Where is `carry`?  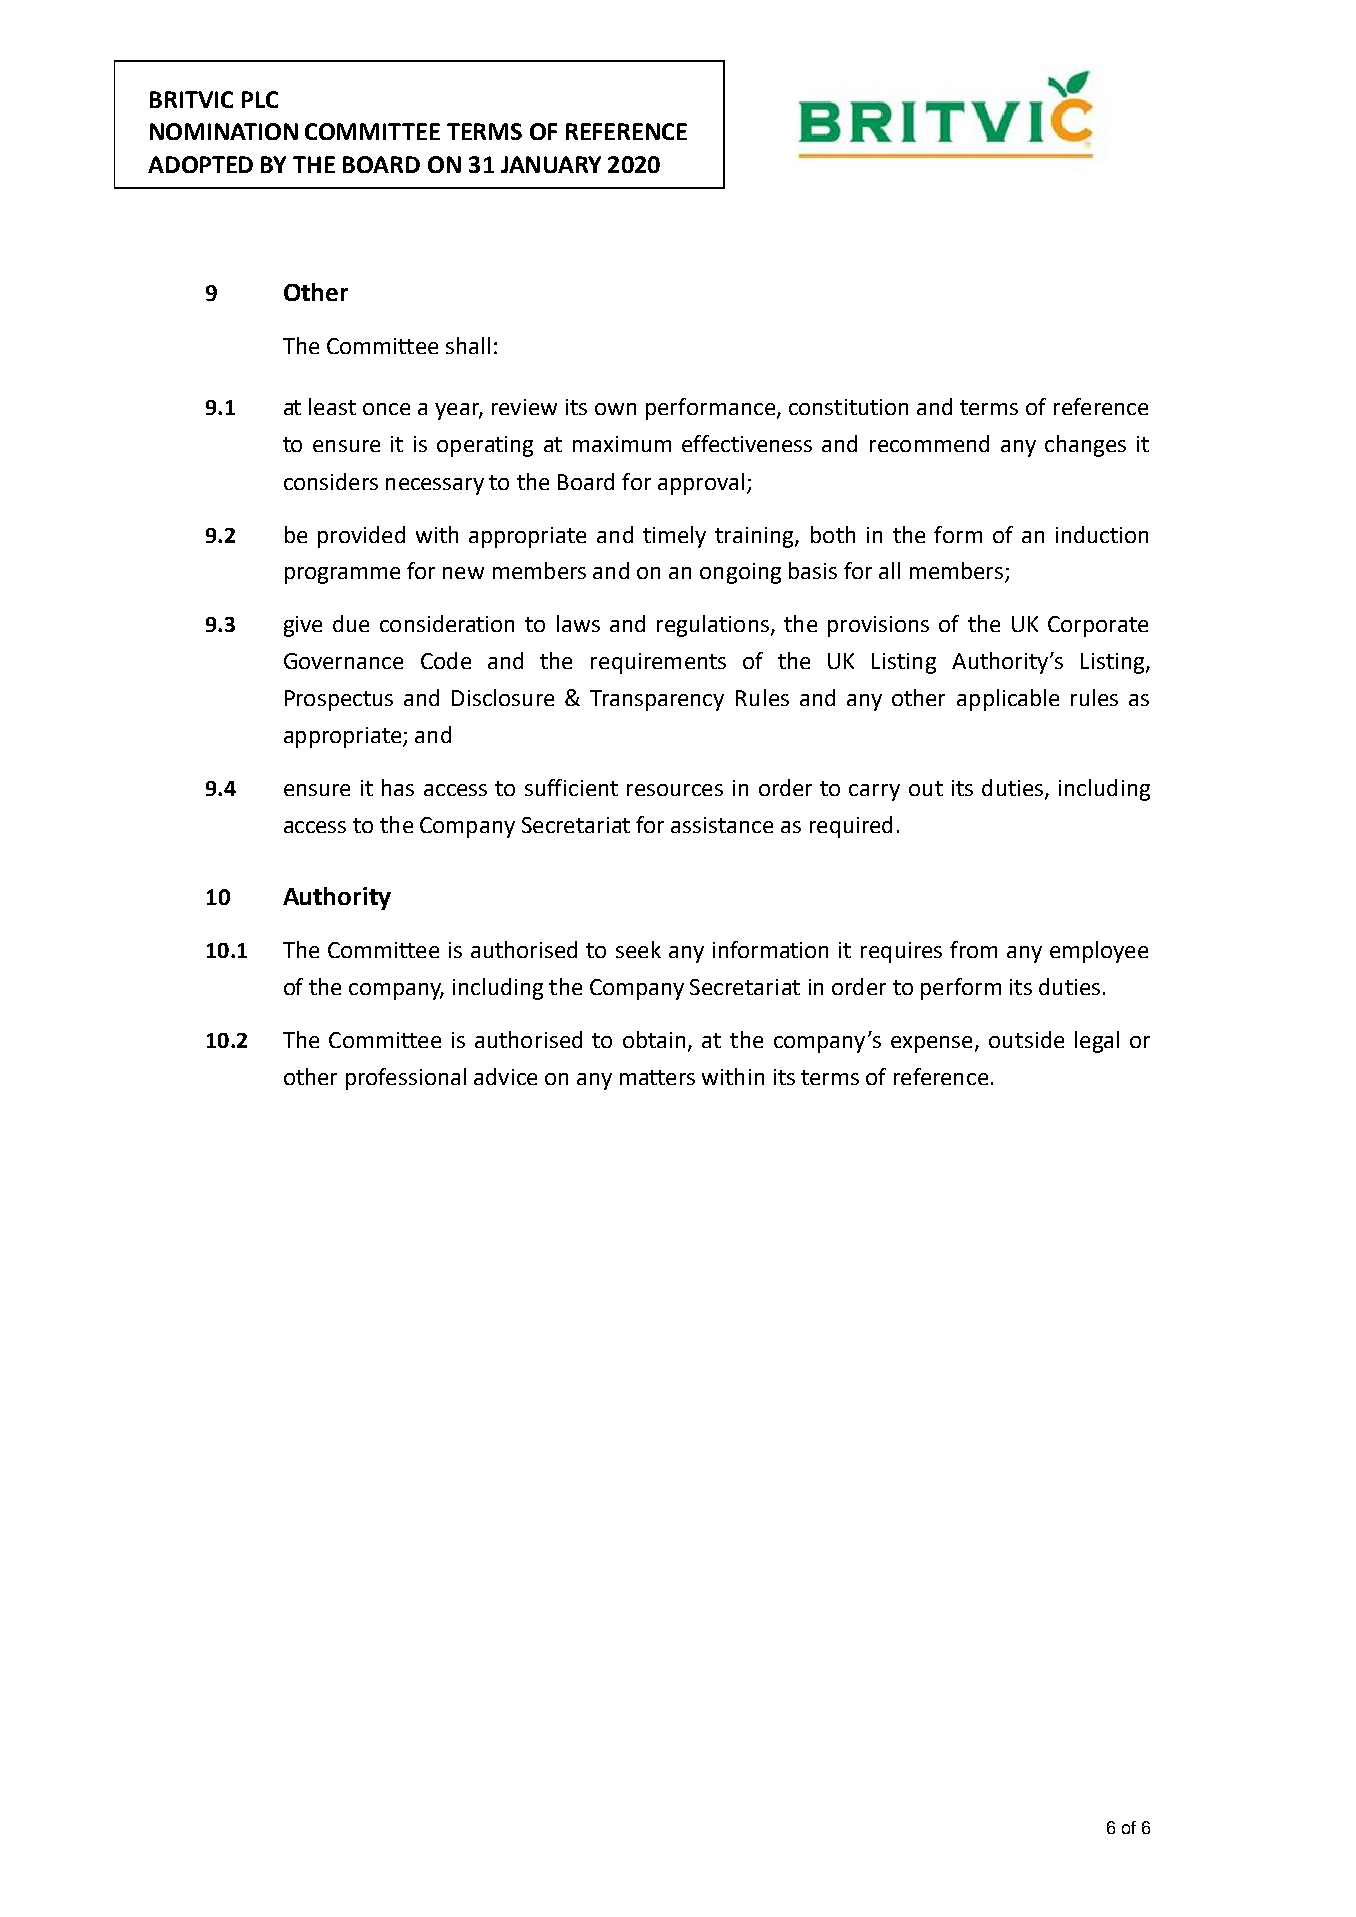
carry is located at coordinates (874, 792).
